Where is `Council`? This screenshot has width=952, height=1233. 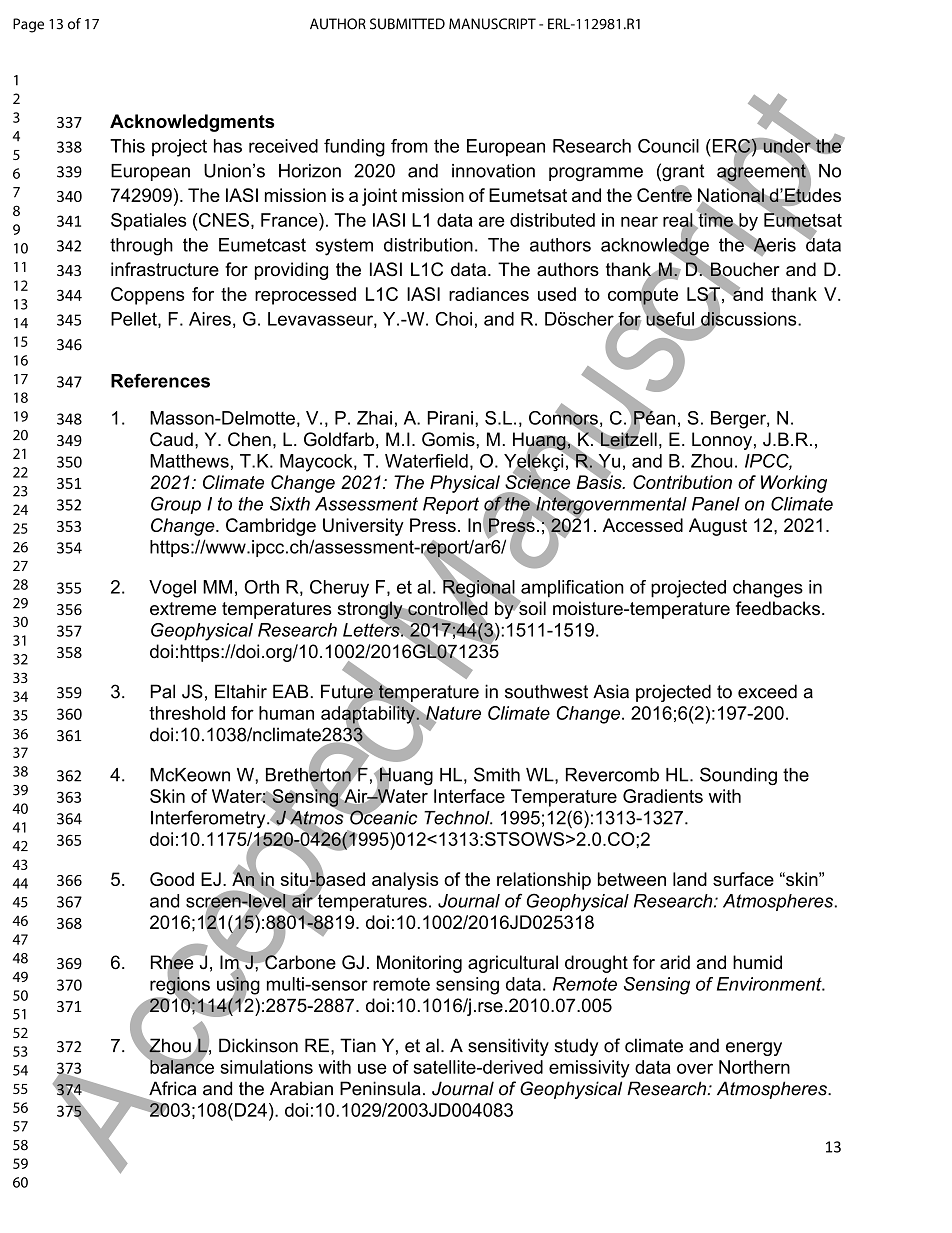 Council is located at coordinates (668, 146).
